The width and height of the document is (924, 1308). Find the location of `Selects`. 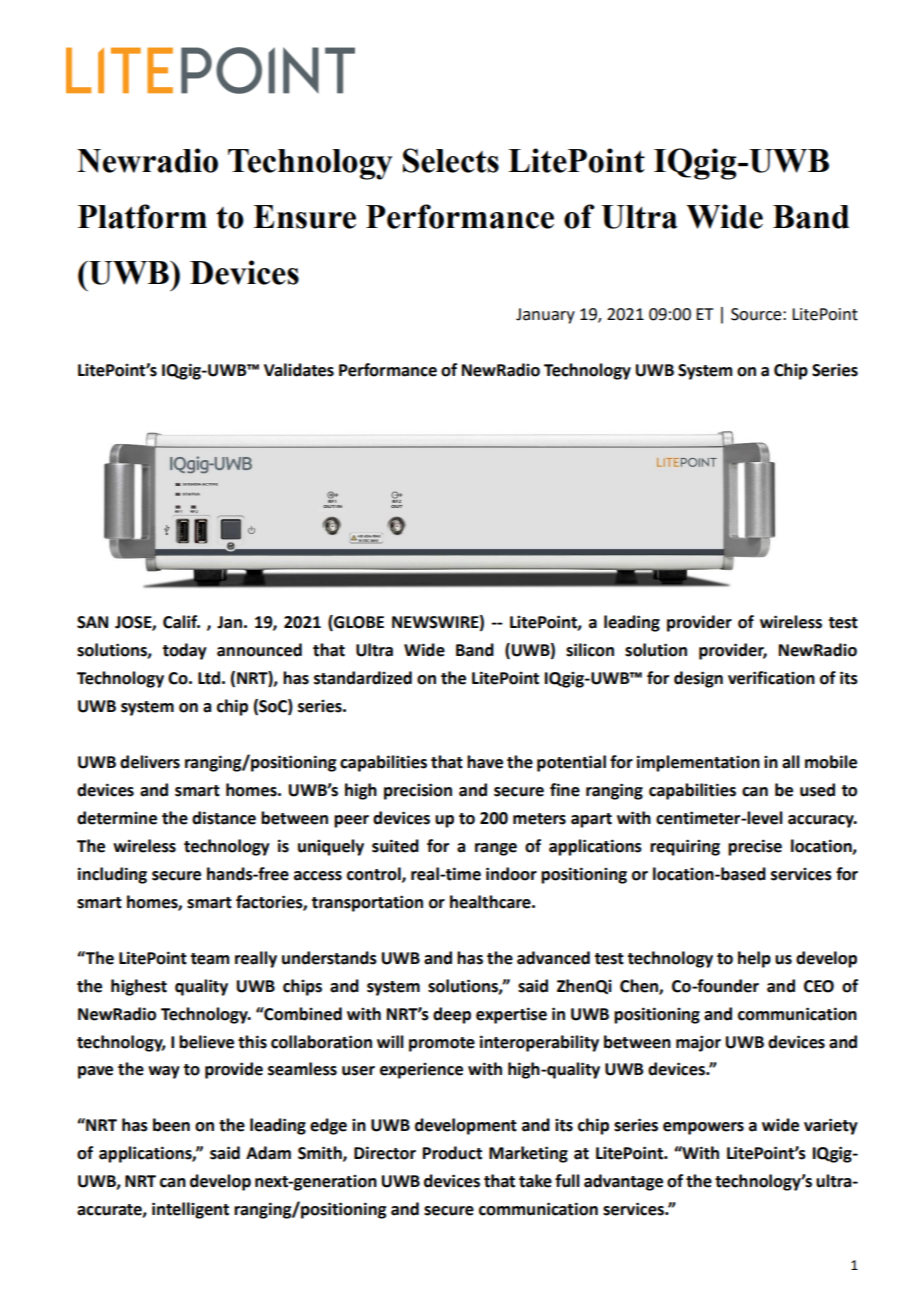

Selects is located at coordinates (451, 160).
